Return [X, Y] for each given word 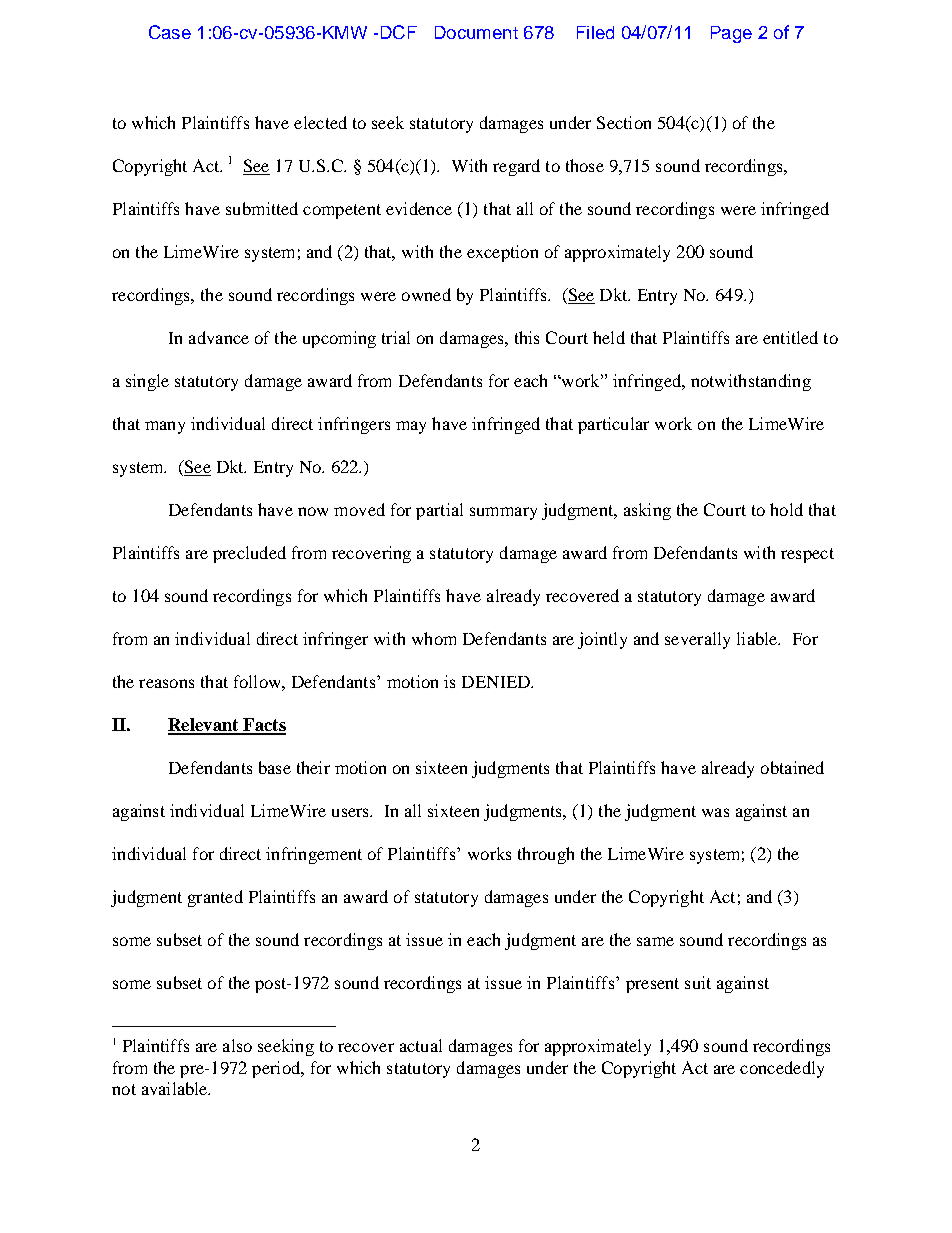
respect [807, 555]
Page [731, 34]
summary [503, 513]
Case [170, 32]
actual [421, 1045]
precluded [249, 554]
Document [476, 32]
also [237, 1045]
